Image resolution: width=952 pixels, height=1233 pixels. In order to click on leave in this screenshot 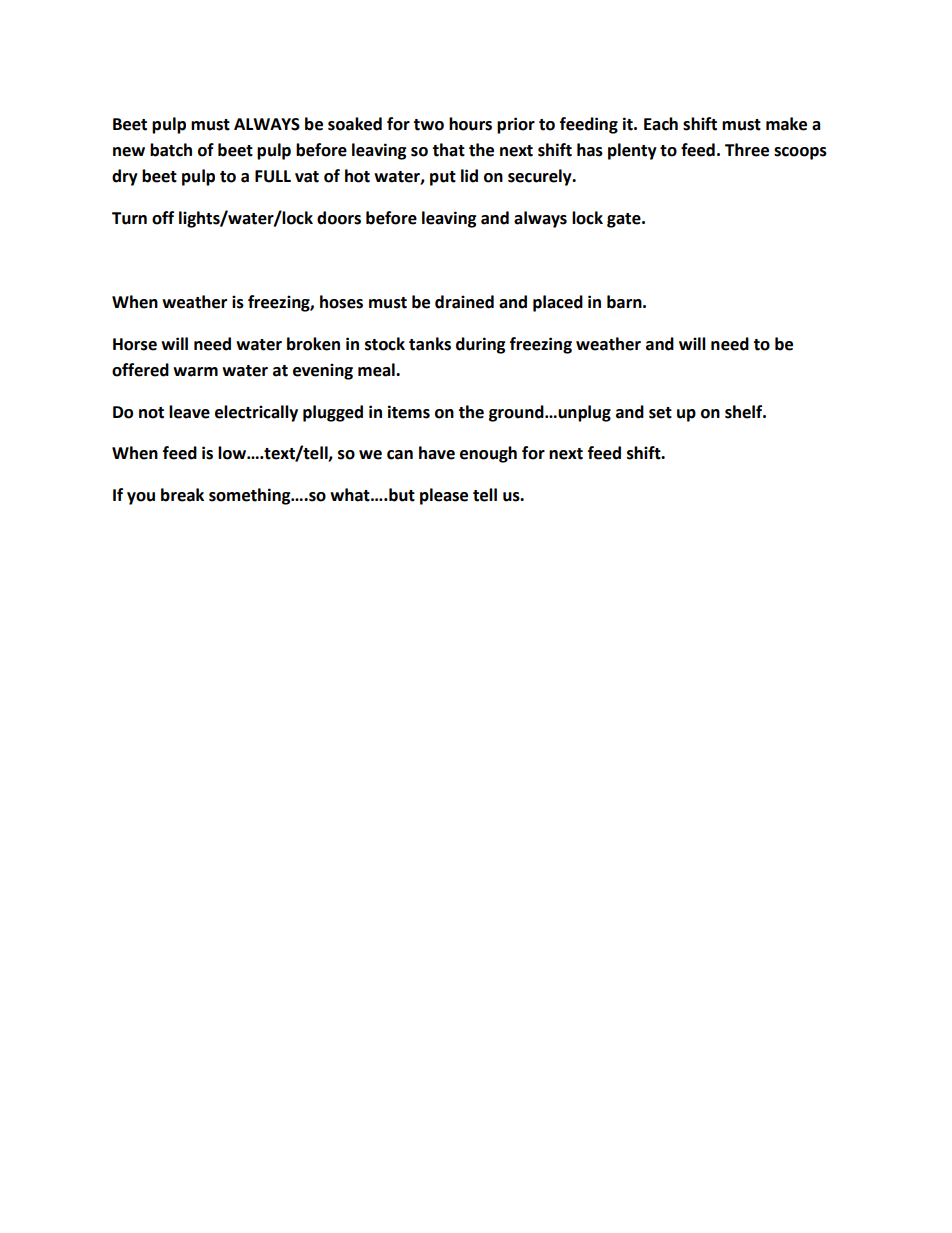, I will do `click(189, 412)`.
